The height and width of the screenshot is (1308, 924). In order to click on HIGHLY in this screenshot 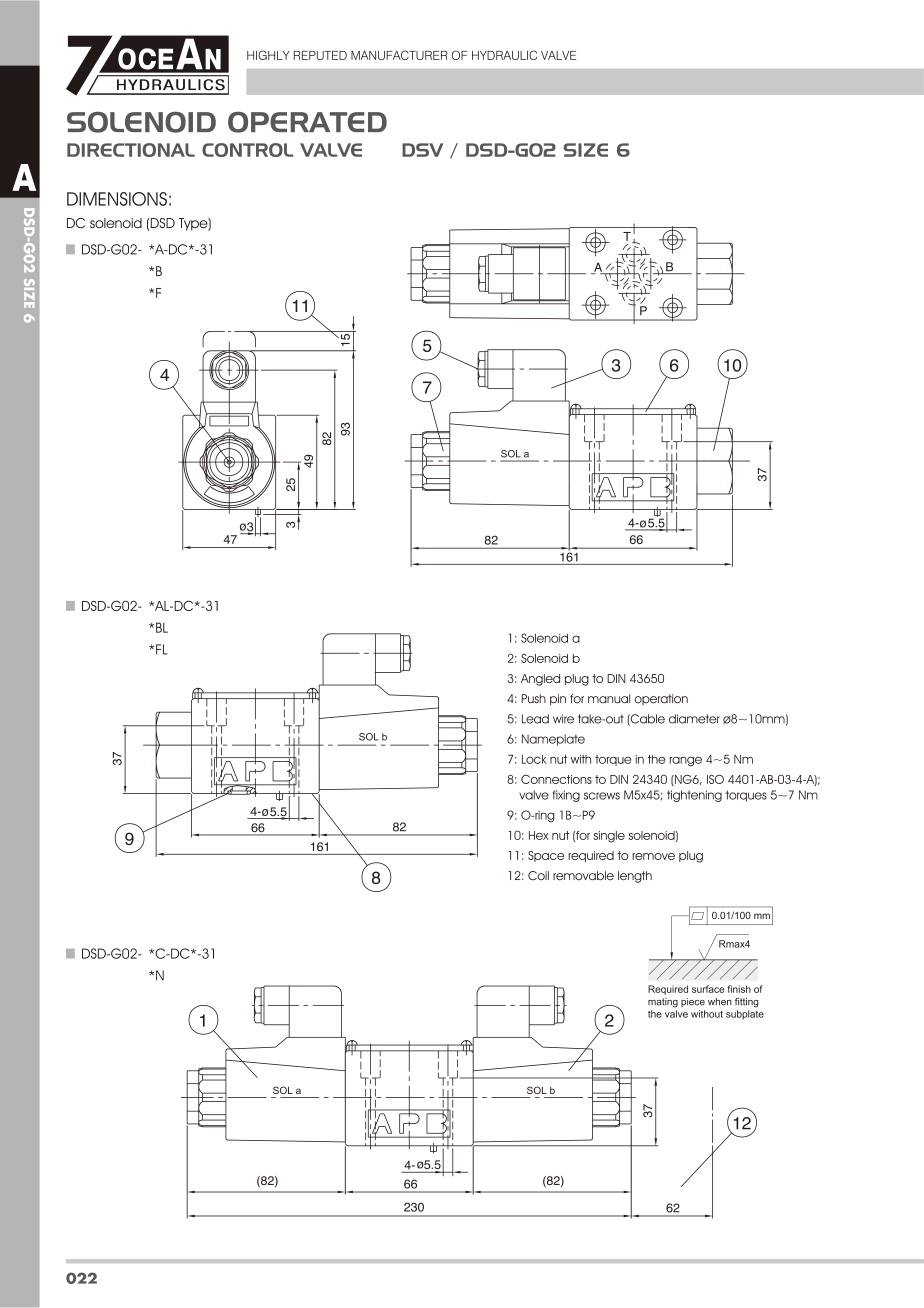, I will do `click(268, 55)`.
